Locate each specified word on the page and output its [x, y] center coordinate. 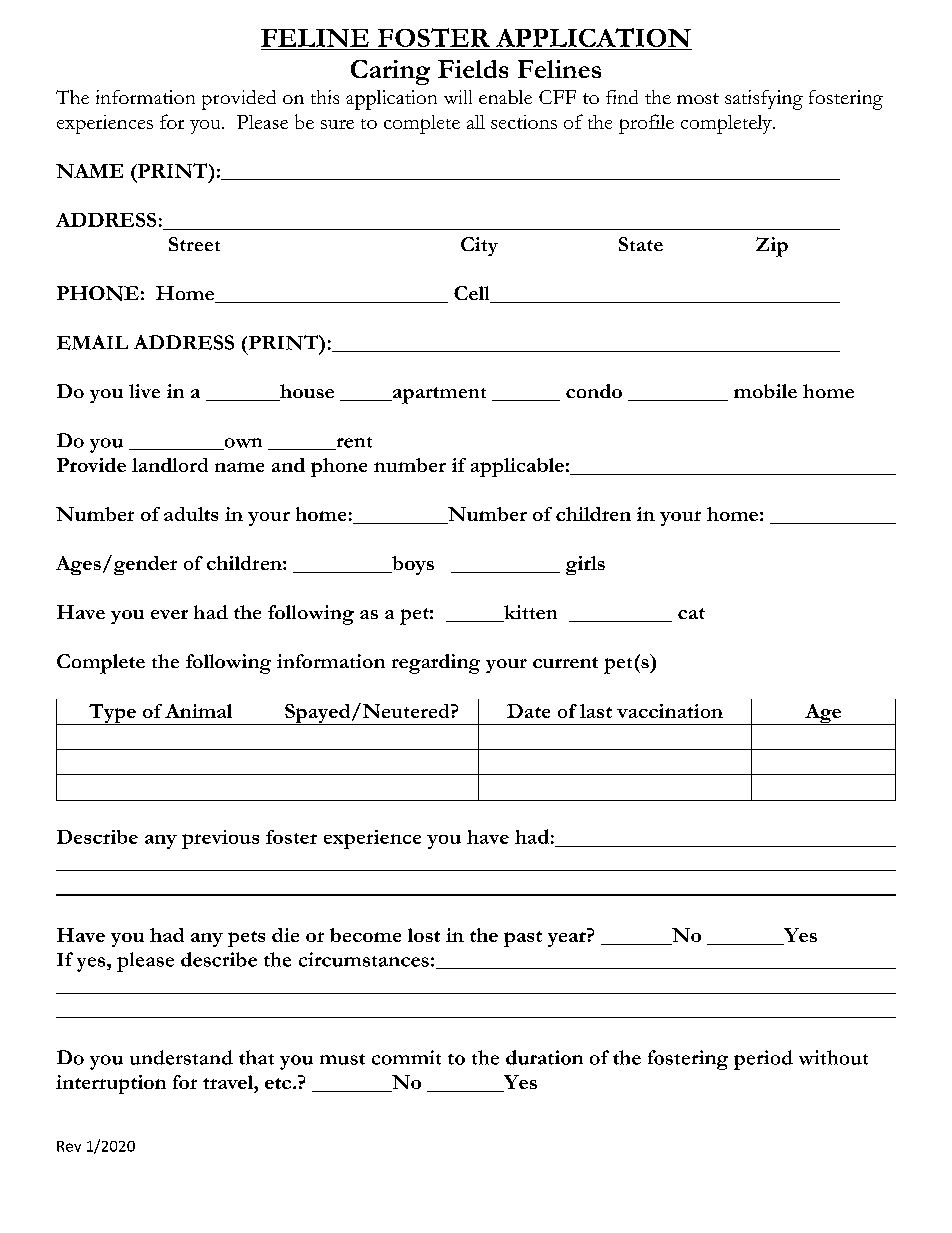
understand [181, 1057]
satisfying [764, 100]
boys [412, 565]
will [458, 97]
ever [169, 614]
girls [585, 565]
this [325, 97]
